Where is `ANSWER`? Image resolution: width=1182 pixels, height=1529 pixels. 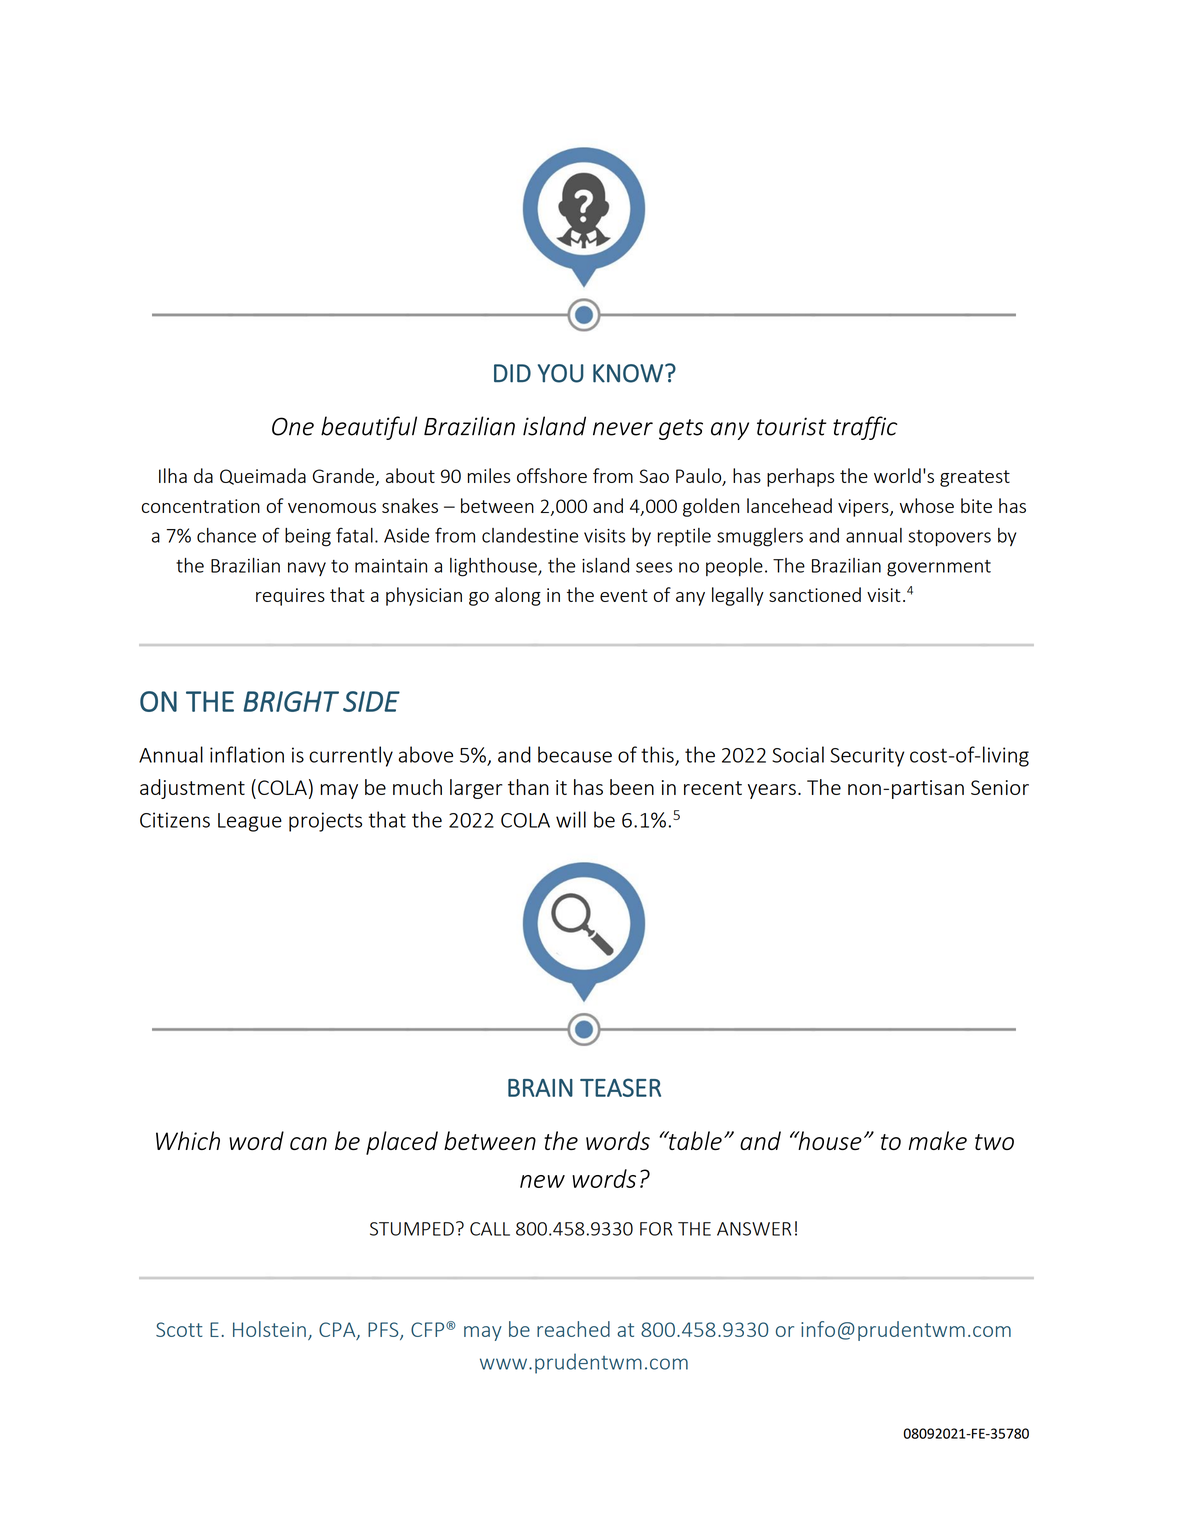
ANSWER is located at coordinates (754, 1229).
